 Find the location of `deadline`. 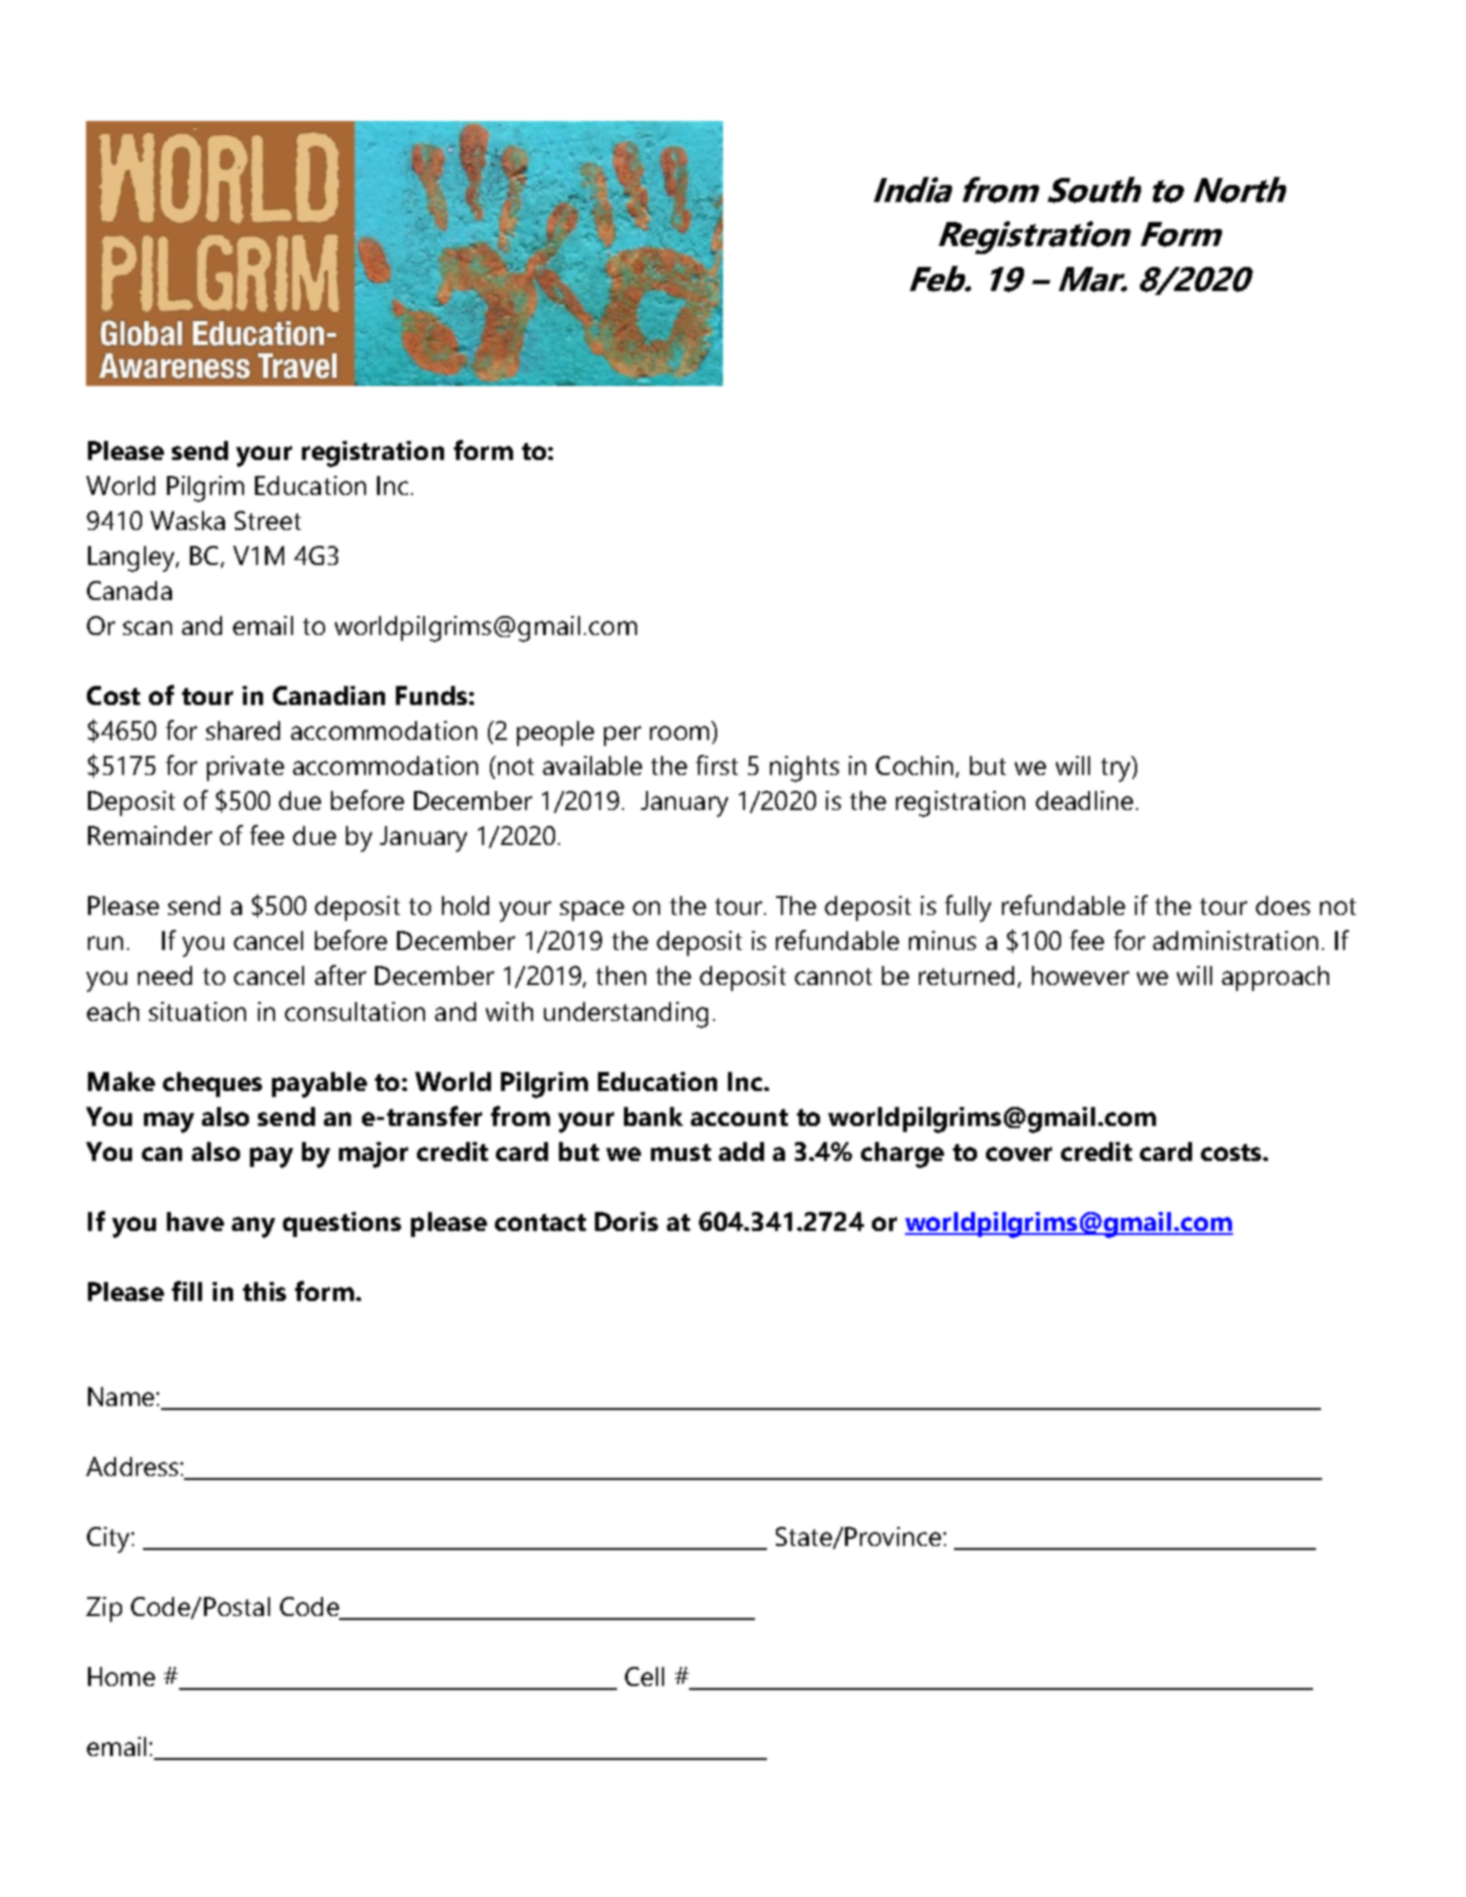

deadline is located at coordinates (1084, 800).
